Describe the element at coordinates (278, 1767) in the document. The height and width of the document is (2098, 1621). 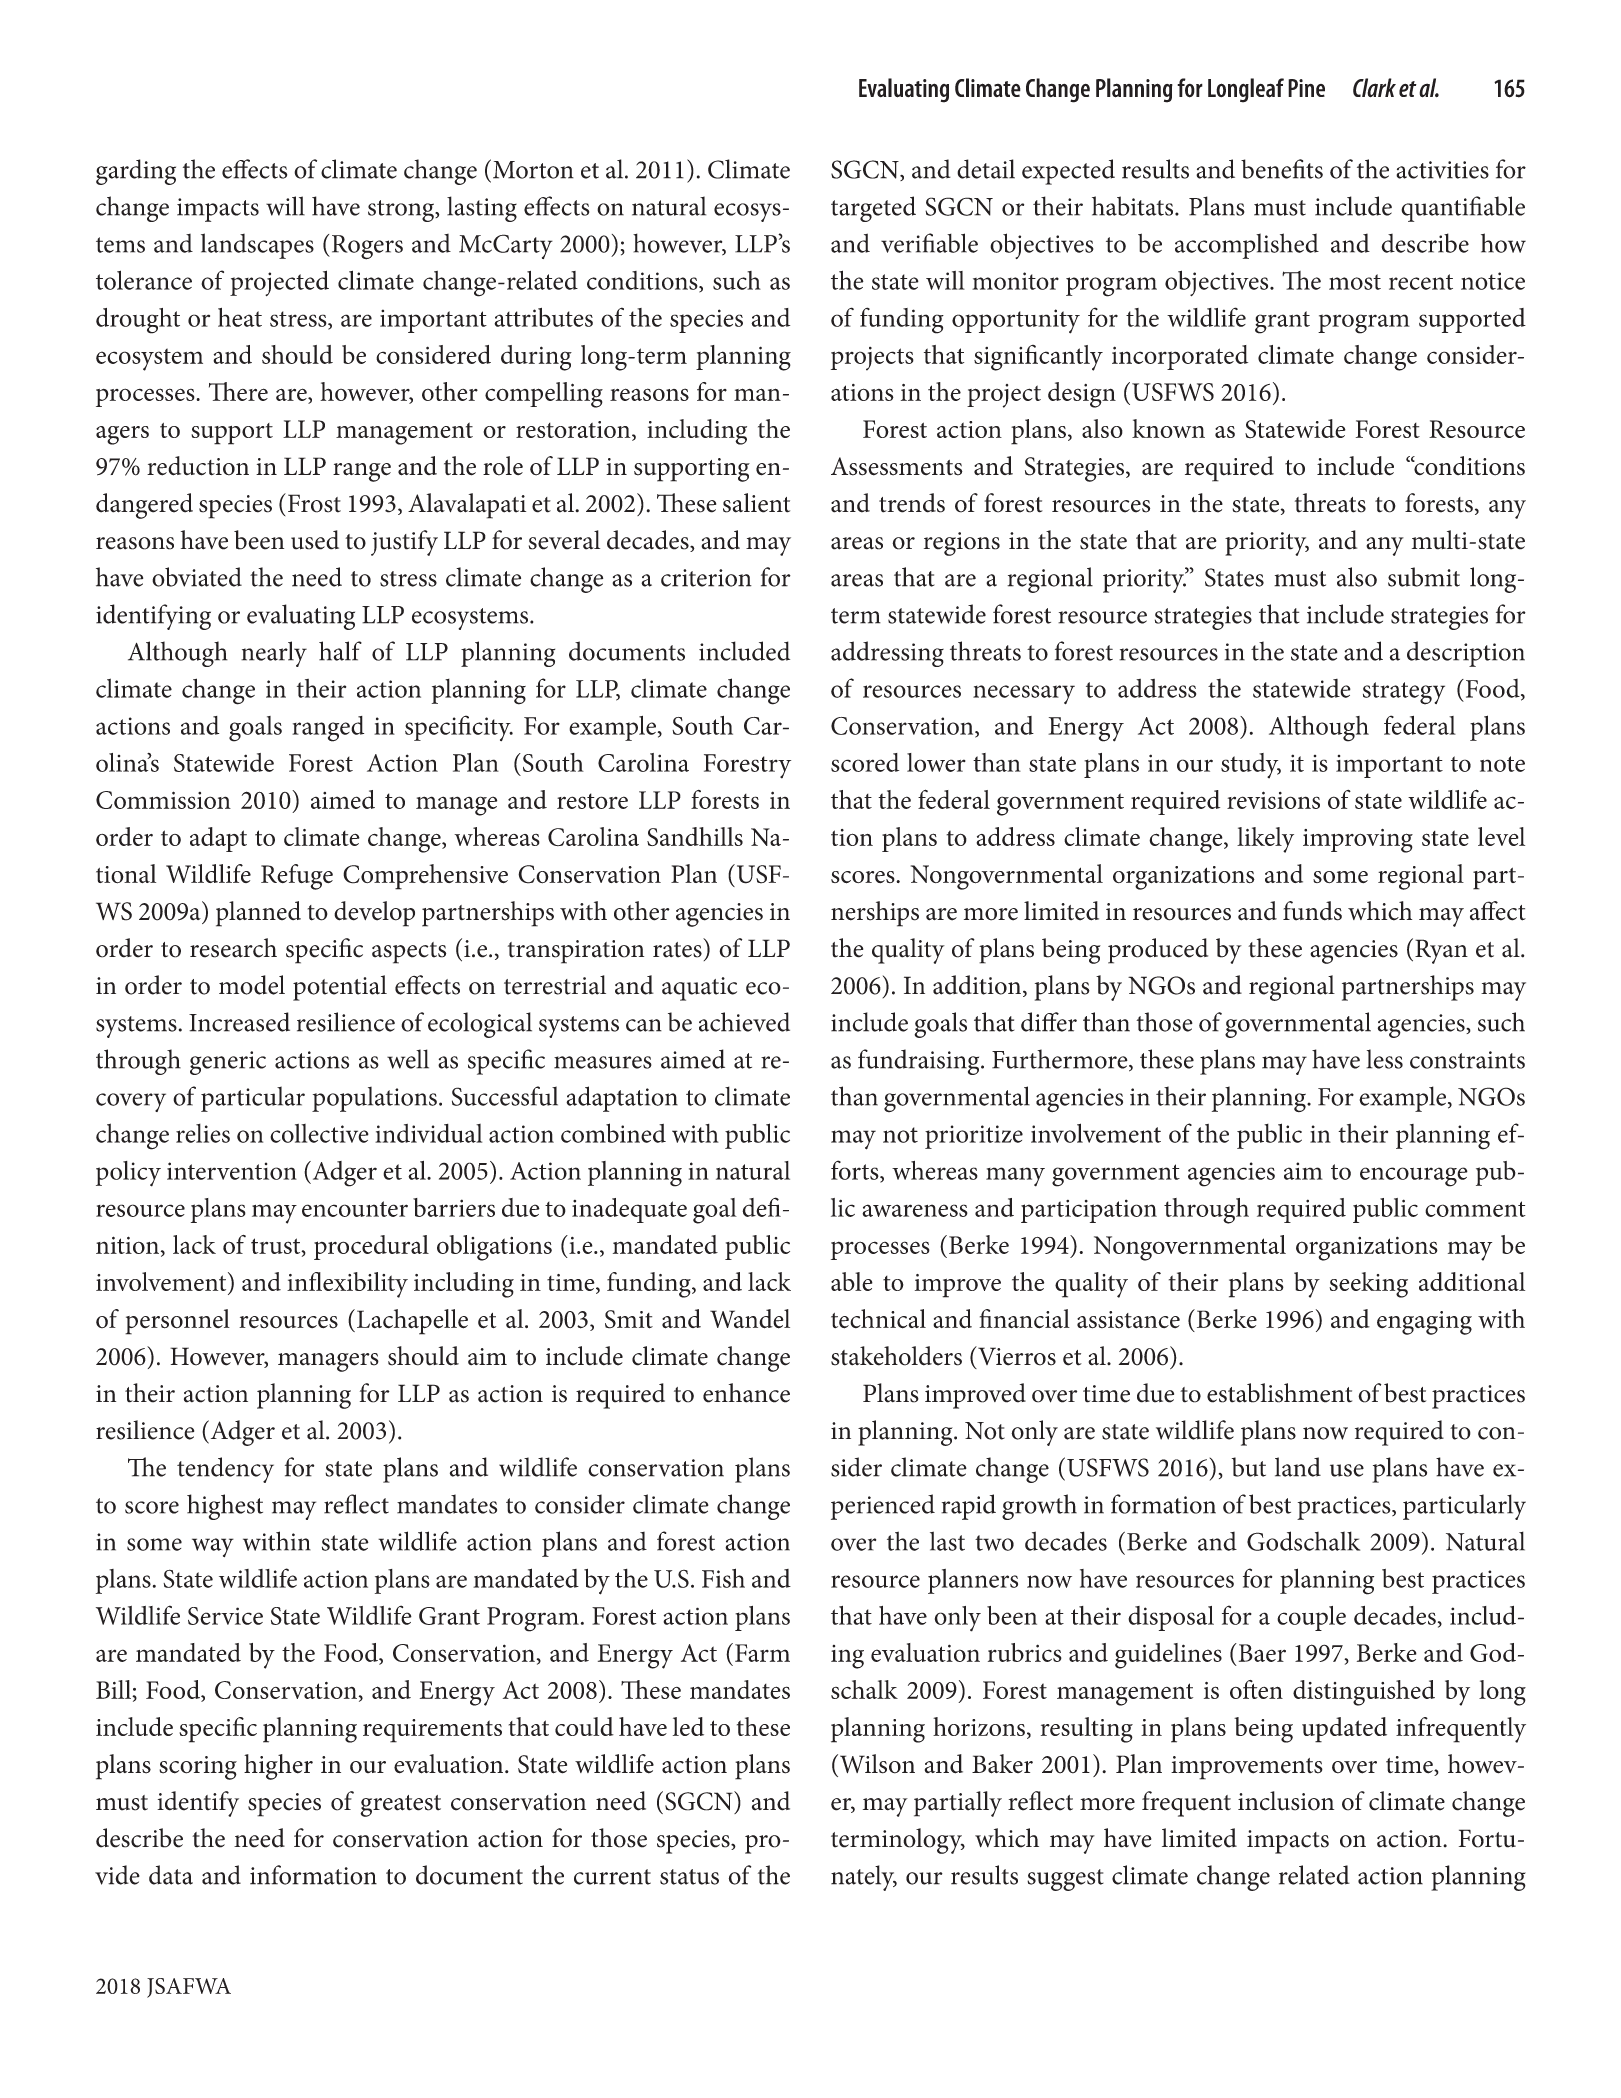
I see `higher` at that location.
